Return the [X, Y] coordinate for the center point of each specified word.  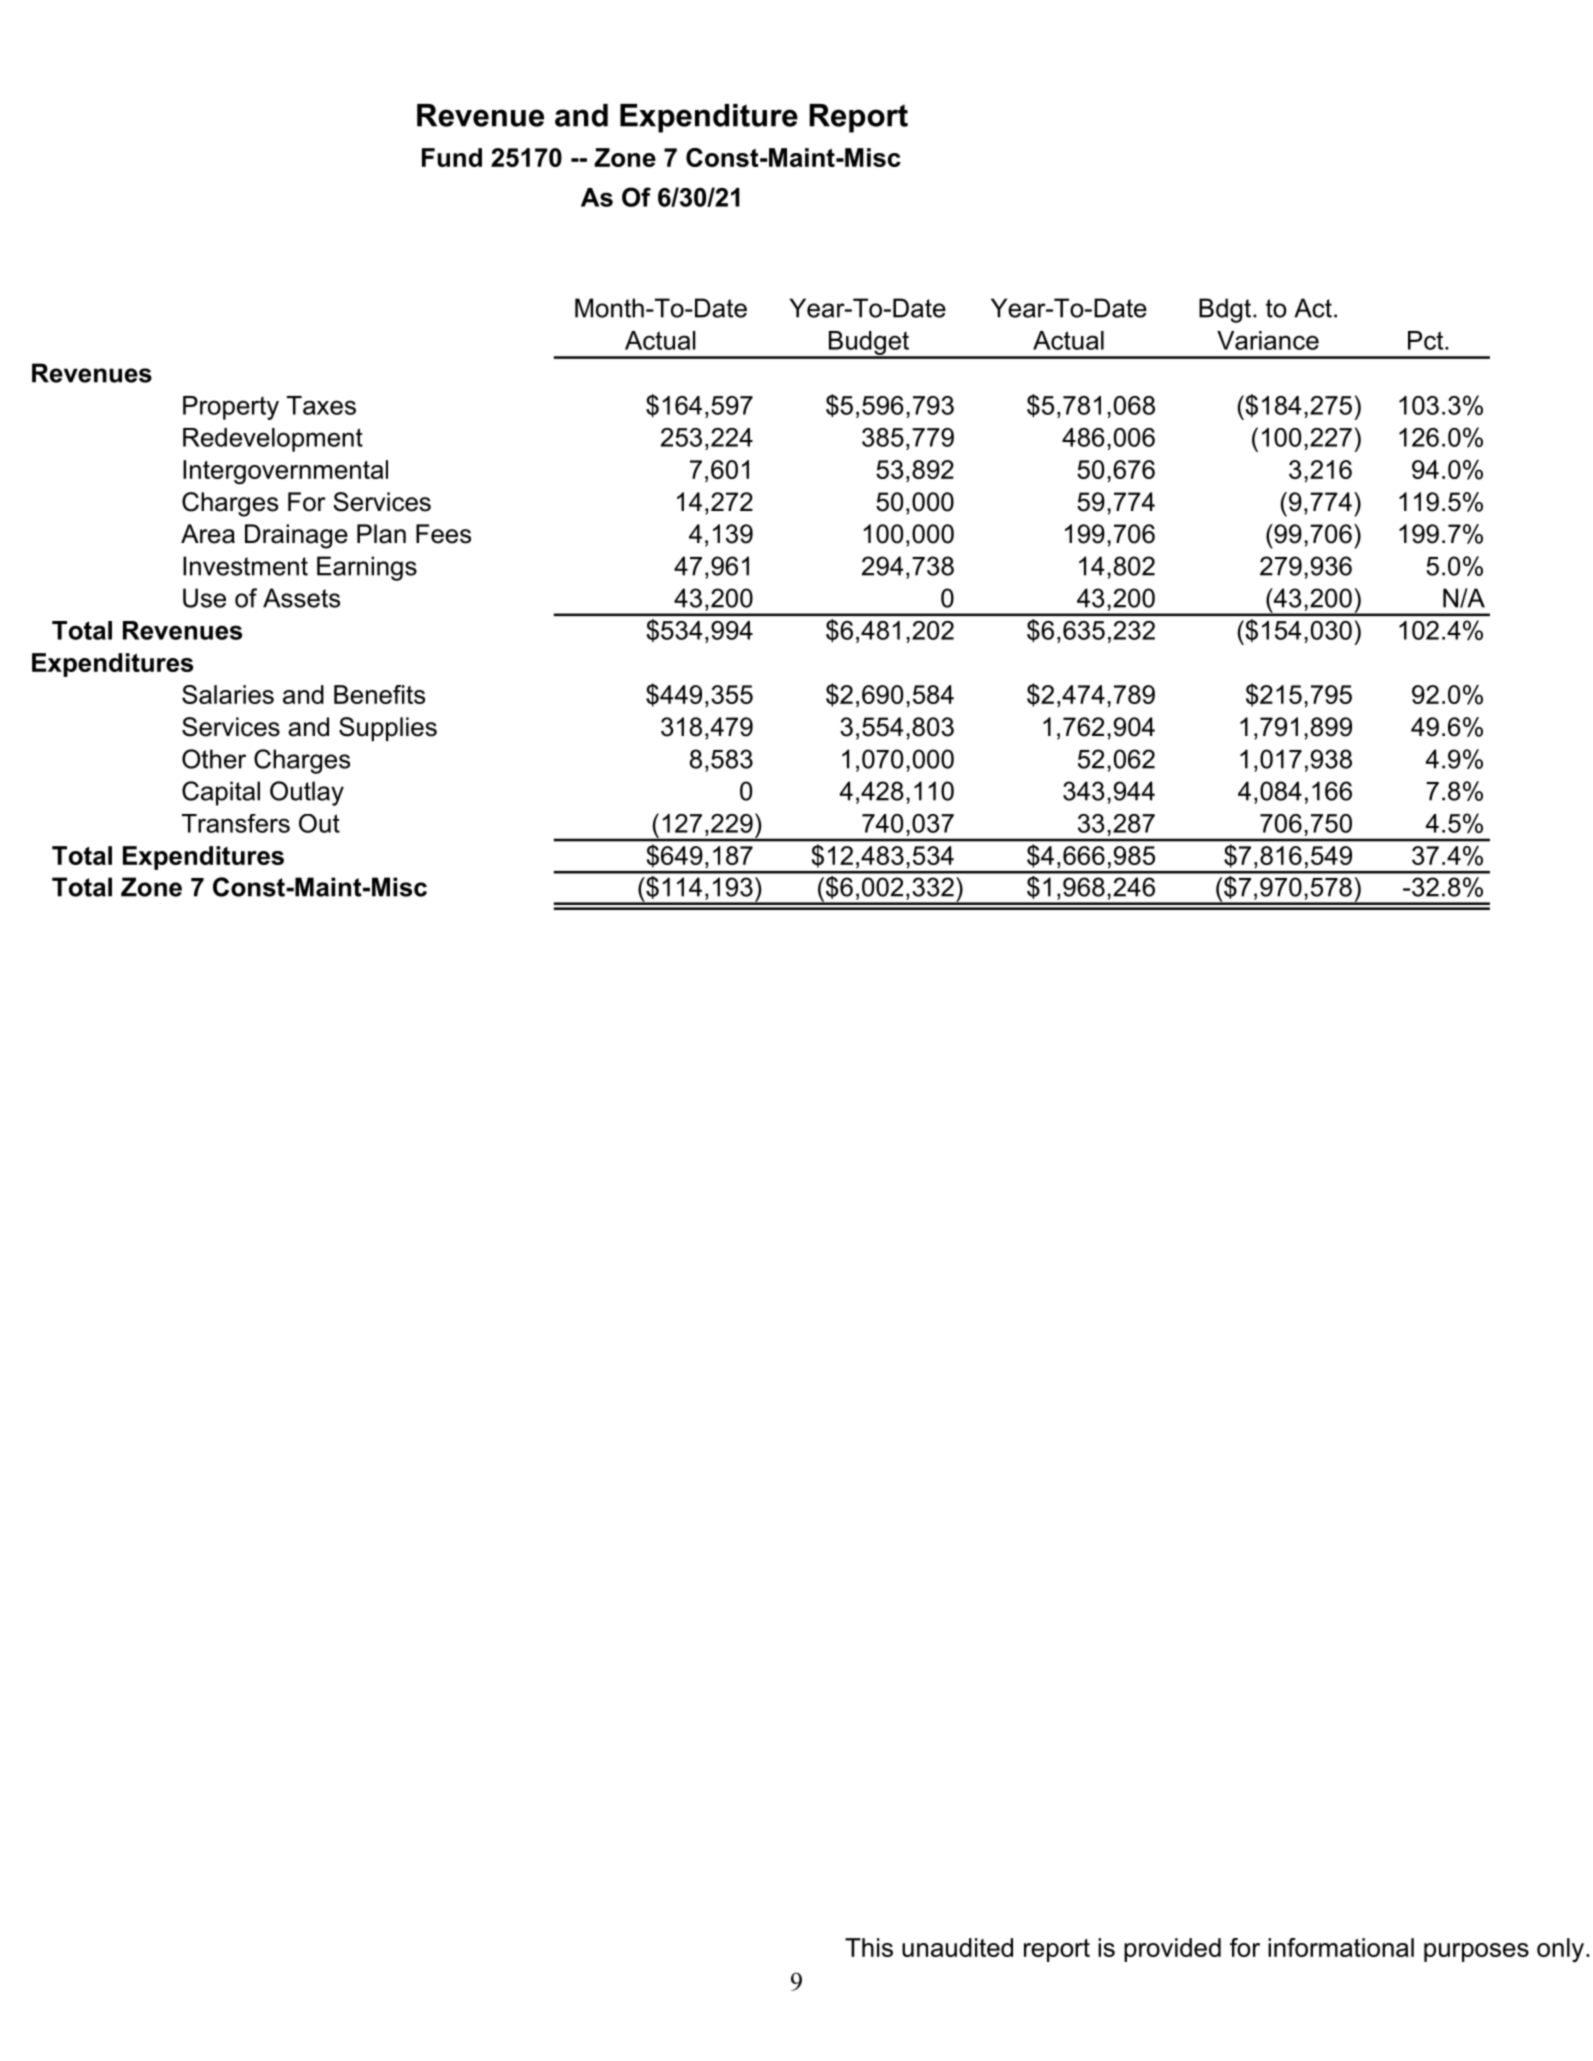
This [869, 1947]
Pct [1427, 340]
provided [1172, 1950]
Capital [221, 793]
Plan [381, 534]
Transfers [236, 823]
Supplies [388, 729]
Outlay [307, 793]
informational [1341, 1947]
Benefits [379, 694]
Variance [1268, 340]
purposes [1476, 1952]
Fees [443, 534]
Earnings [367, 568]
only [1560, 1950]
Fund [452, 157]
